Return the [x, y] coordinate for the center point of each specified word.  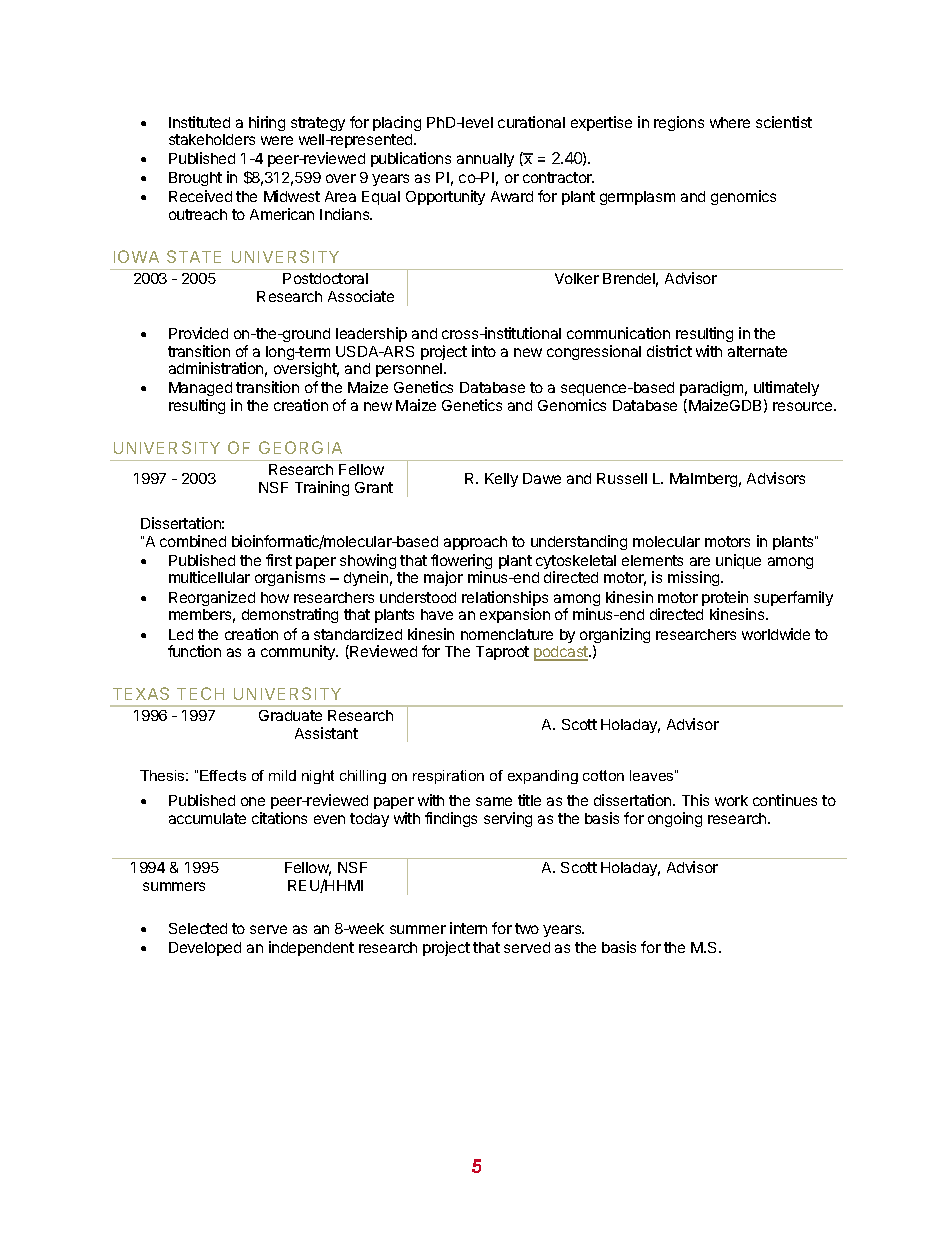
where [730, 122]
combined [193, 541]
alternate [757, 351]
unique [738, 561]
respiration [448, 777]
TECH [200, 693]
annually [485, 160]
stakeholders [212, 139]
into [484, 351]
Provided [198, 333]
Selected [198, 928]
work [731, 800]
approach [475, 543]
